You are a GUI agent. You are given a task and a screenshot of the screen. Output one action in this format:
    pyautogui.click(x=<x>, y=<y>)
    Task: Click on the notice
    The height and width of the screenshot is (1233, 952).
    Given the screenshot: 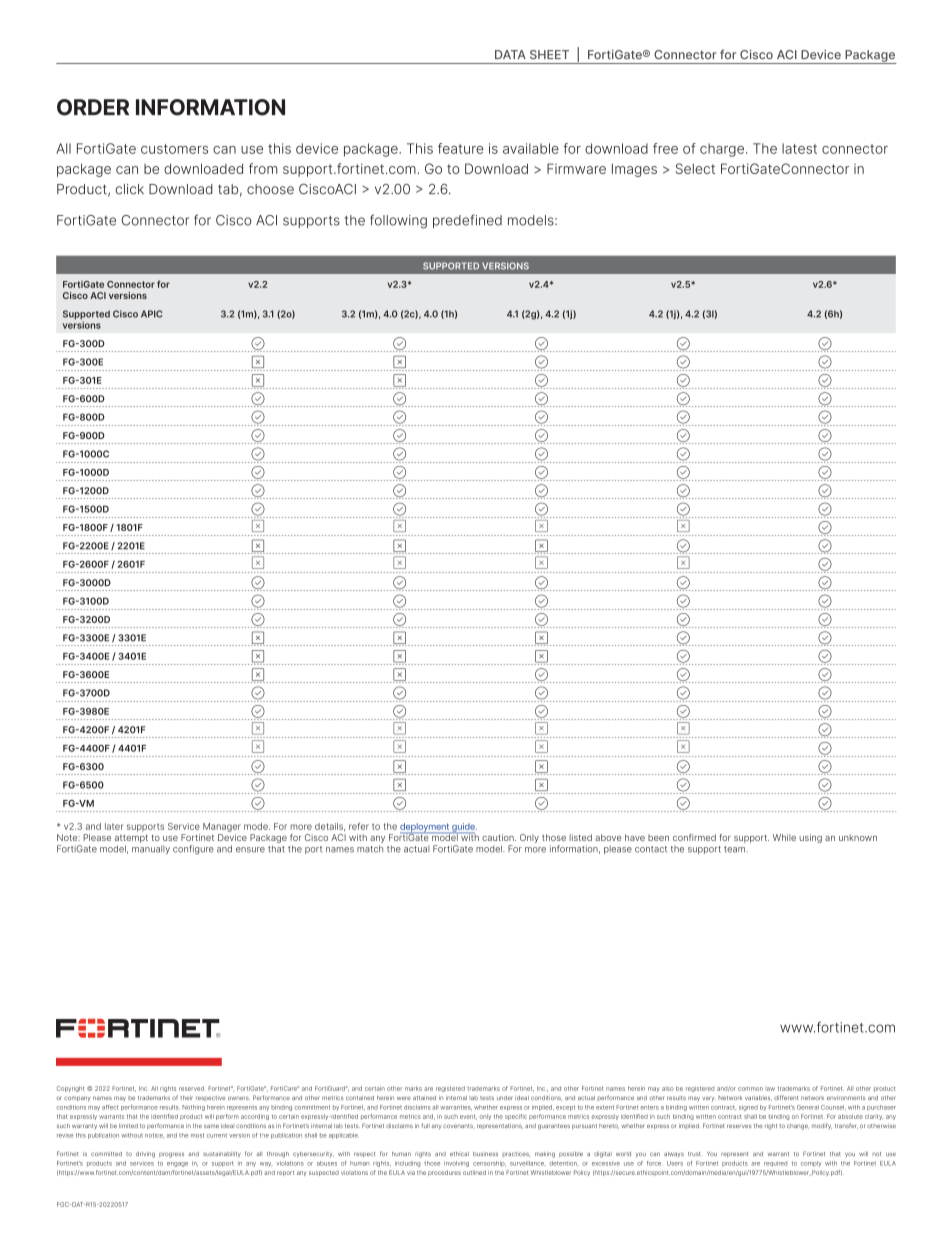 What is the action you would take?
    pyautogui.click(x=154, y=1135)
